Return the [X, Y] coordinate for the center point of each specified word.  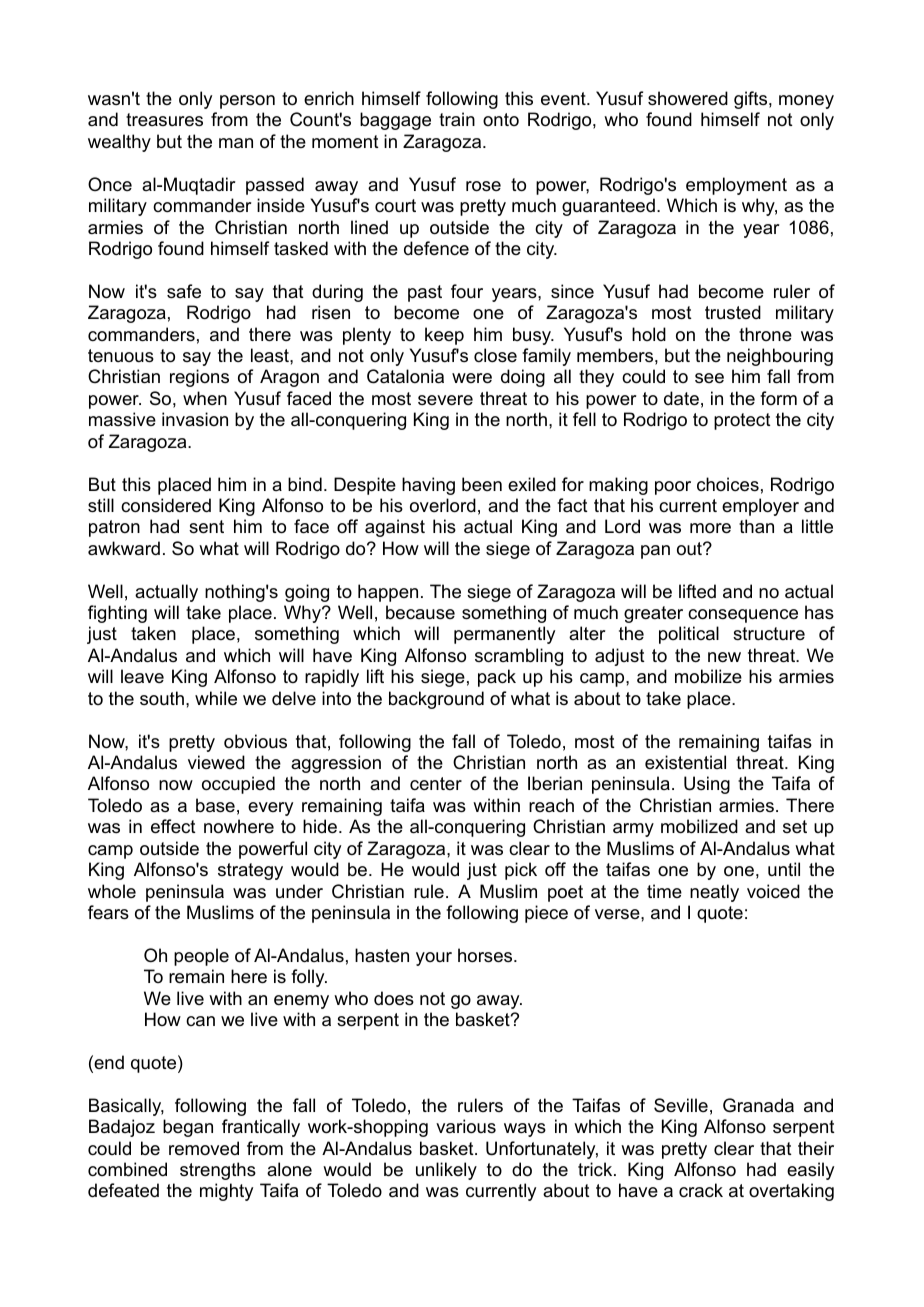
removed [204, 1148]
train [457, 119]
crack [701, 1190]
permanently [504, 635]
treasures [164, 120]
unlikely [446, 1171]
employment [736, 186]
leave [142, 676]
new [724, 657]
